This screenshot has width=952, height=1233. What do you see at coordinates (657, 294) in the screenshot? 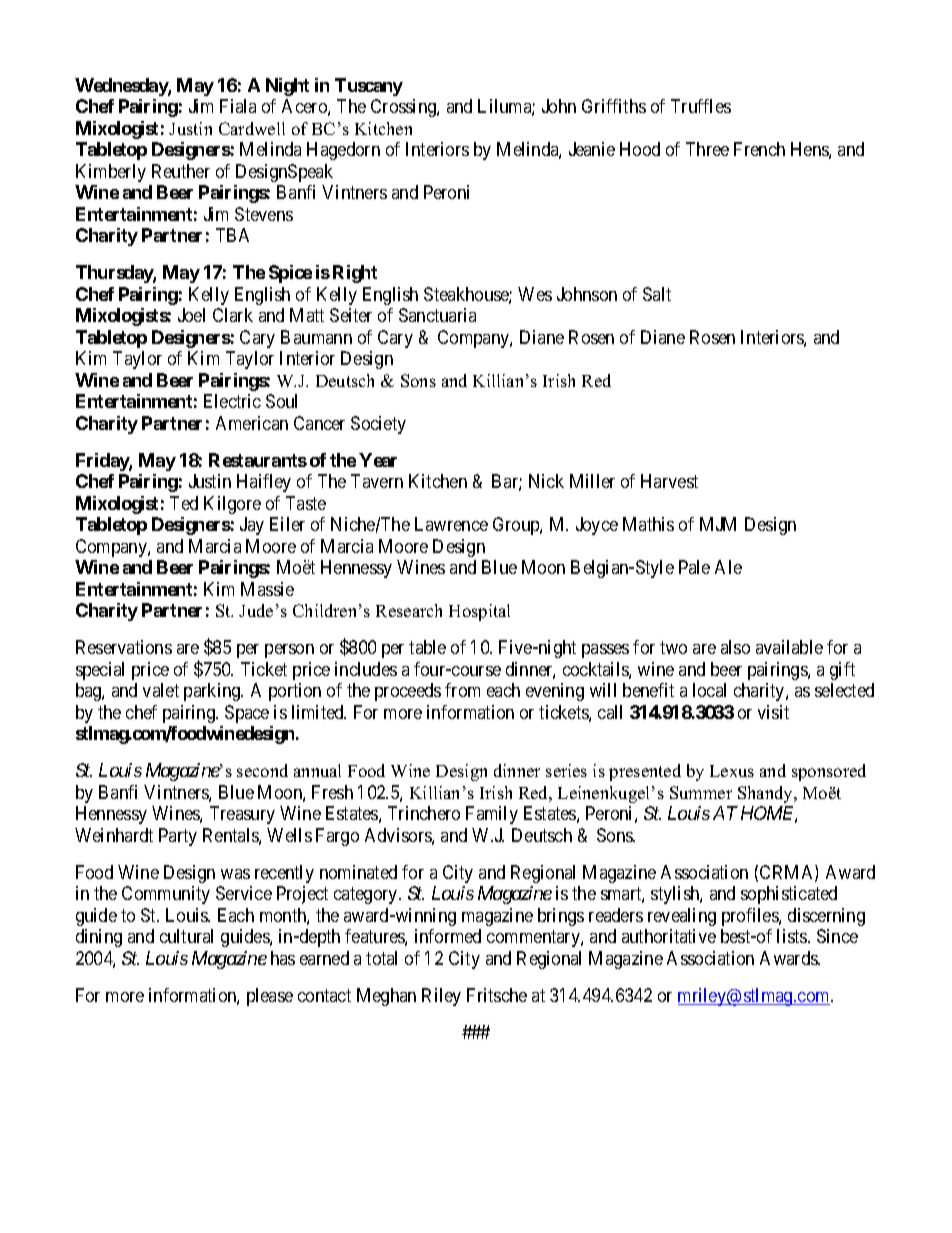
I see `Salt` at bounding box center [657, 294].
